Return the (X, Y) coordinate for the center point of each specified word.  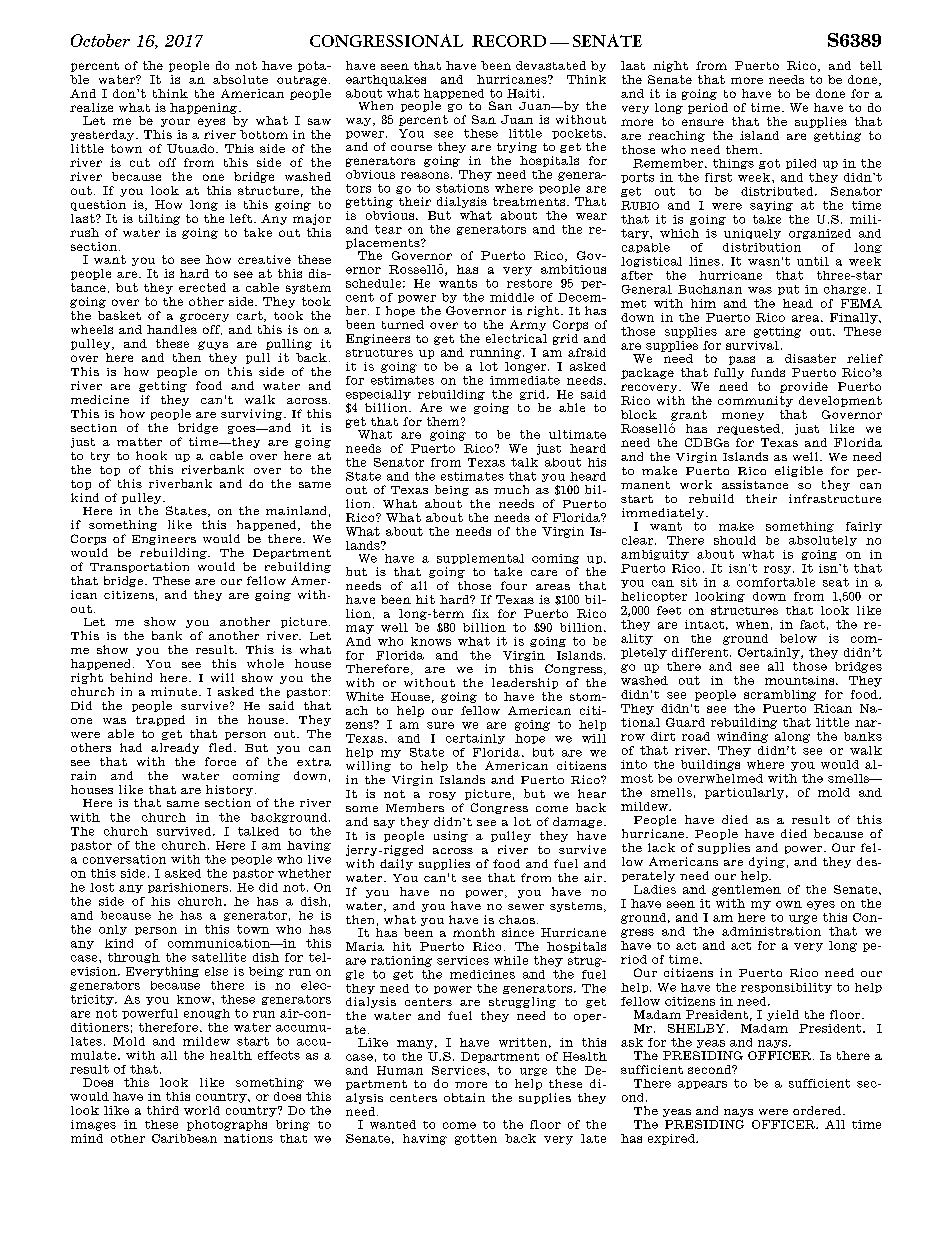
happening (205, 108)
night (670, 66)
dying (767, 862)
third (163, 1110)
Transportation (139, 567)
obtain (464, 1097)
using (451, 836)
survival (752, 345)
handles (172, 329)
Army (528, 325)
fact (812, 624)
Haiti (523, 93)
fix (480, 613)
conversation (124, 859)
